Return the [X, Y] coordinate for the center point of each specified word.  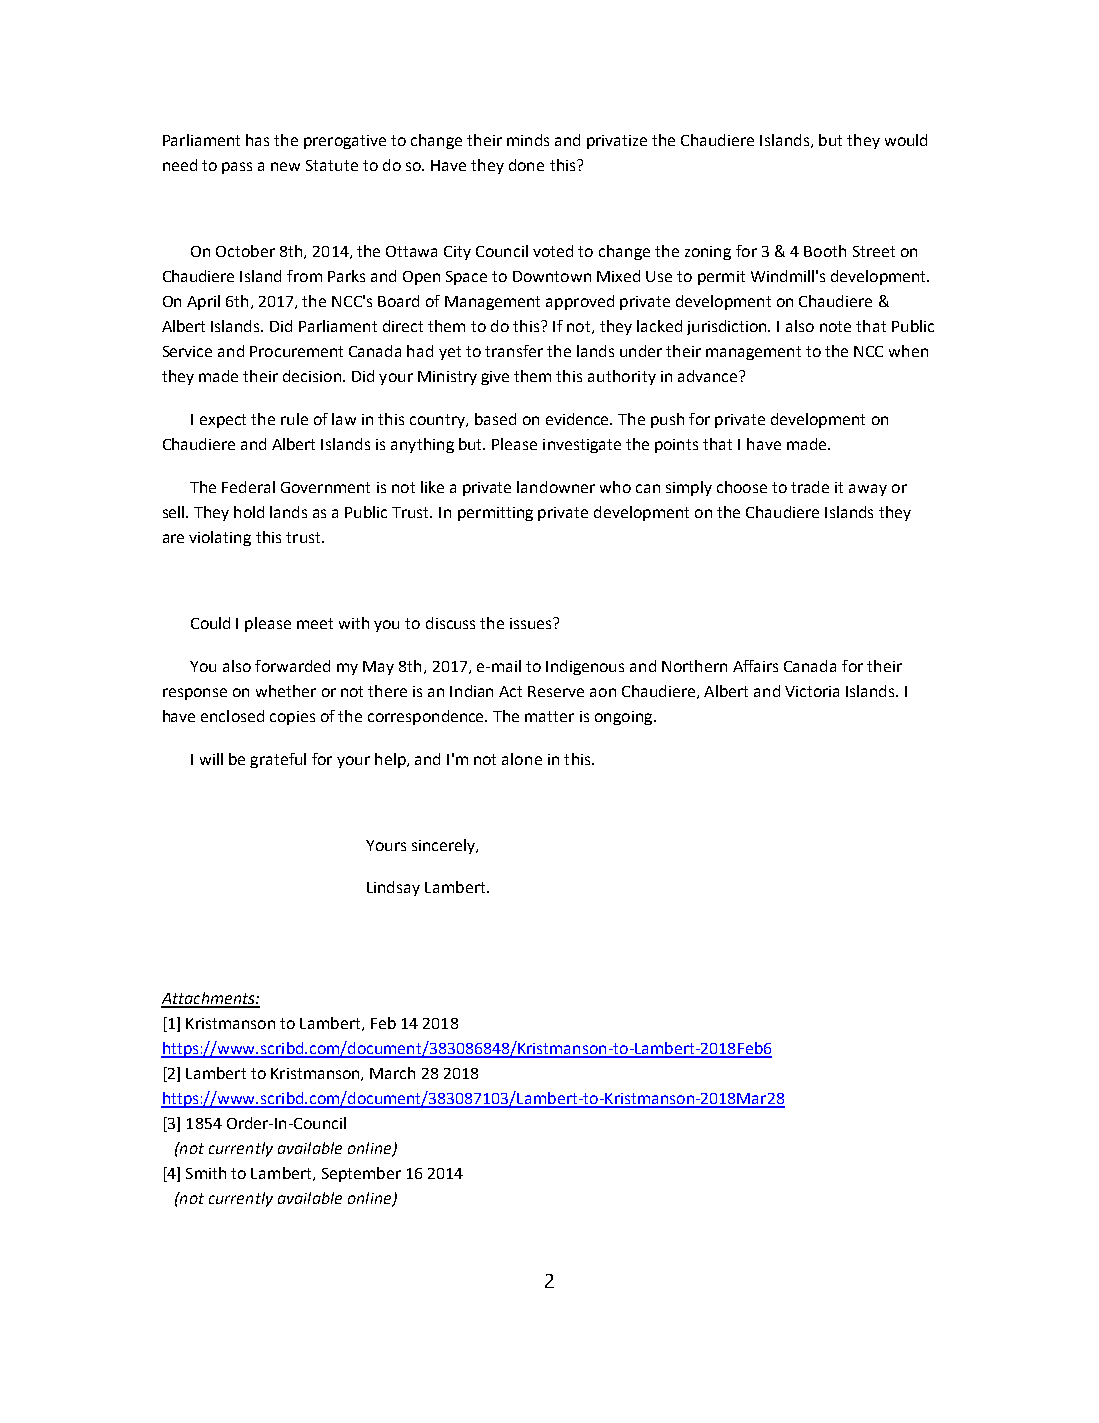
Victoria [812, 691]
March [392, 1073]
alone [522, 759]
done [526, 165]
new [285, 166]
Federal [248, 487]
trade [810, 487]
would [906, 140]
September [361, 1174]
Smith [206, 1173]
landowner [556, 487]
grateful [278, 760]
